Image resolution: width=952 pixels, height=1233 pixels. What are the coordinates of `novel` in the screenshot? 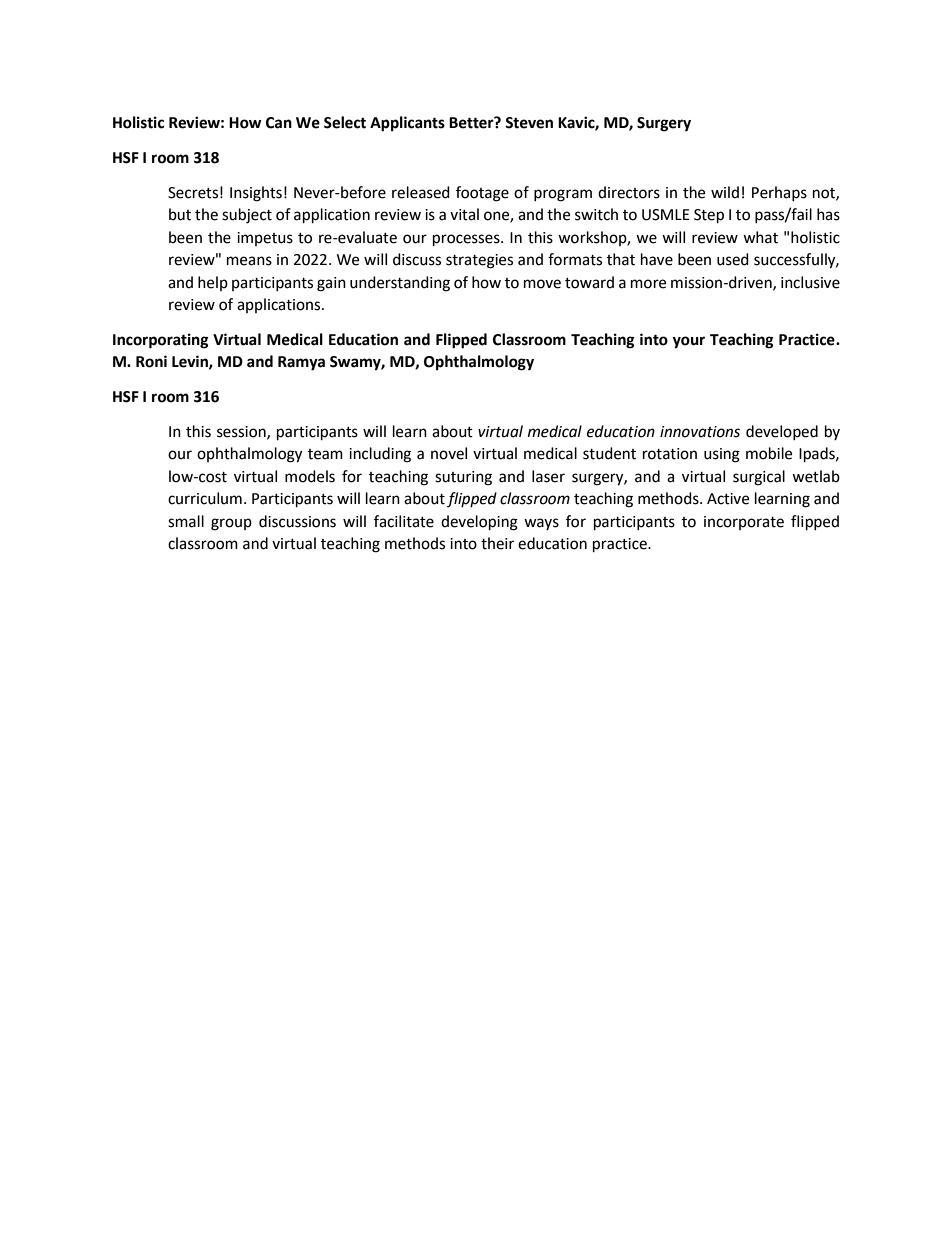 It's located at (449, 453).
